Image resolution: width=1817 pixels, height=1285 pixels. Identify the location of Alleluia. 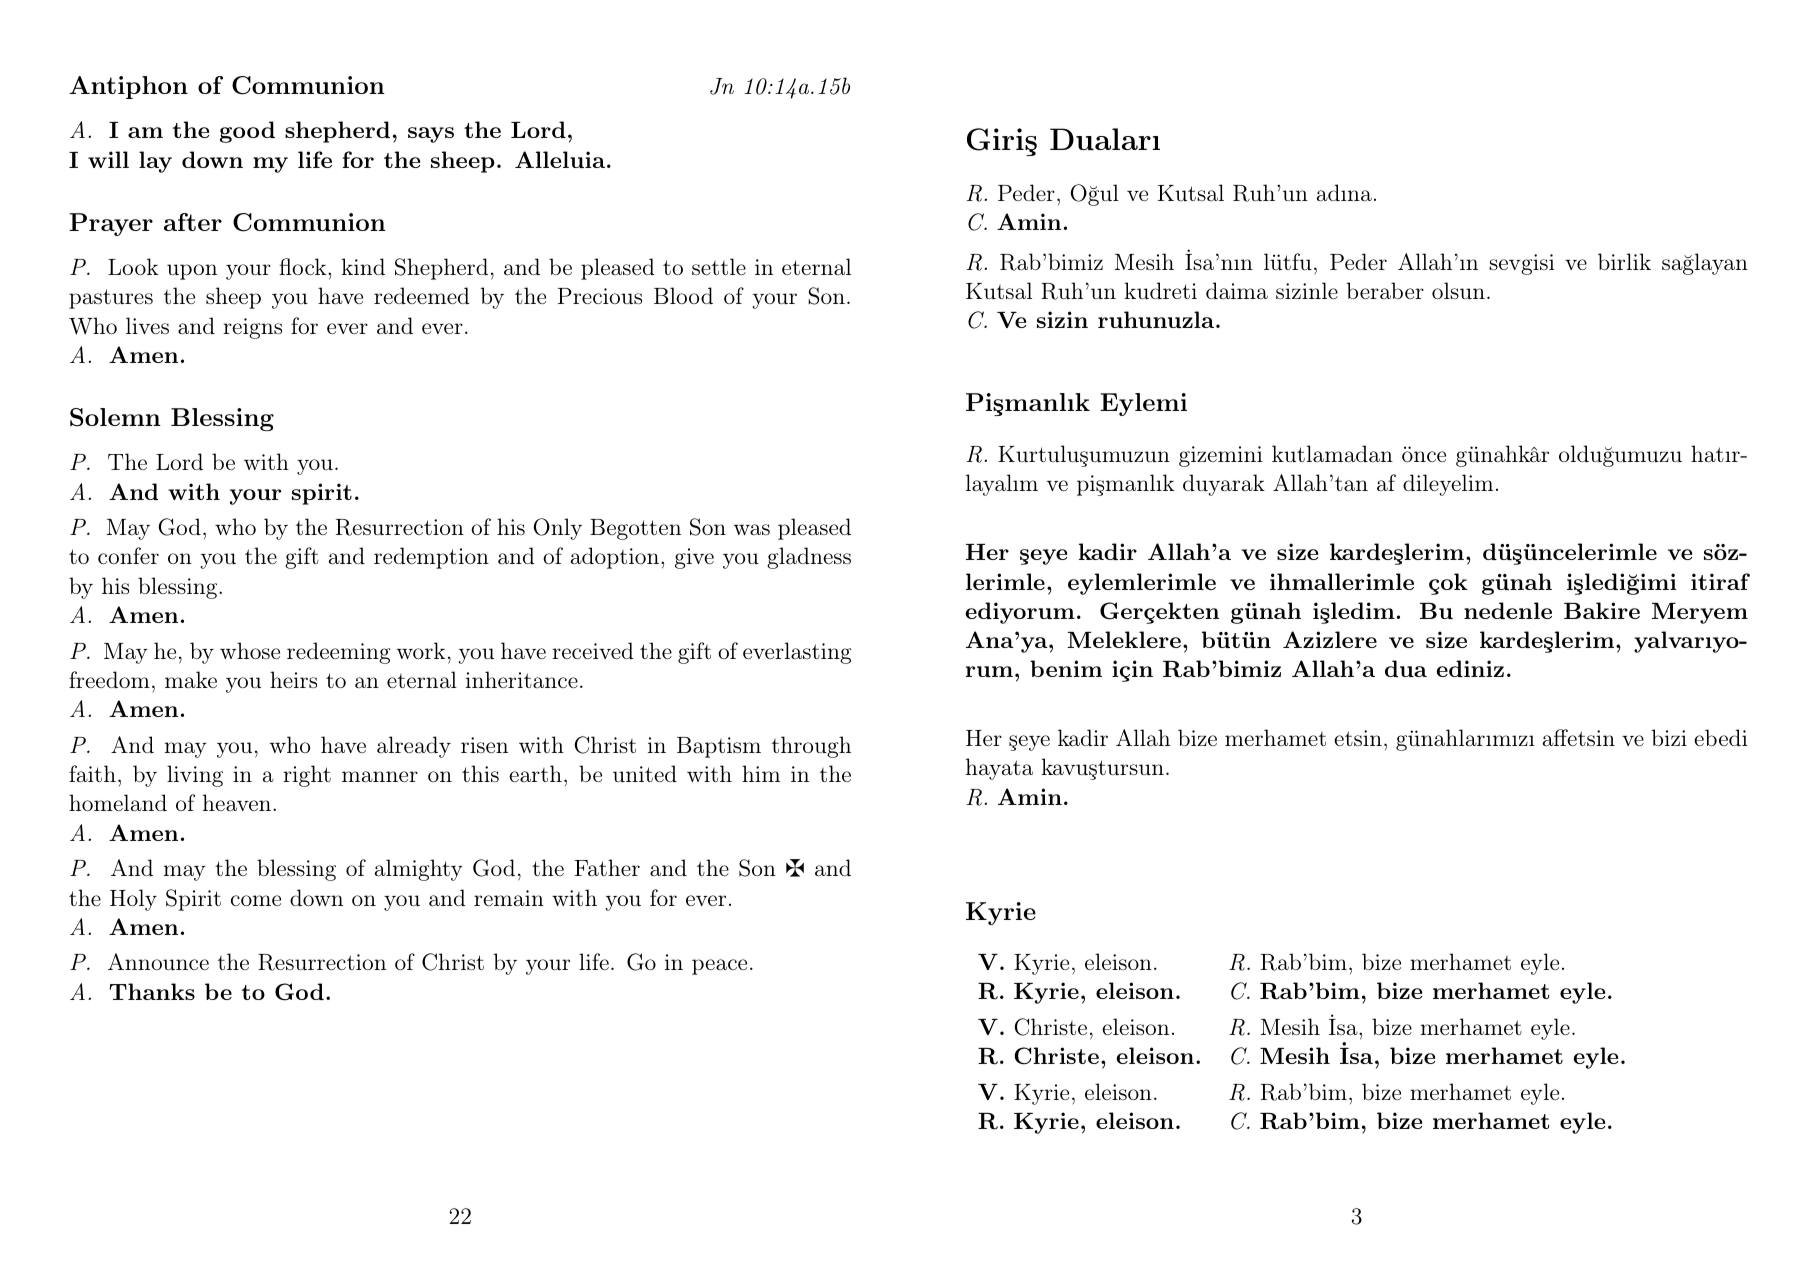
(560, 159).
